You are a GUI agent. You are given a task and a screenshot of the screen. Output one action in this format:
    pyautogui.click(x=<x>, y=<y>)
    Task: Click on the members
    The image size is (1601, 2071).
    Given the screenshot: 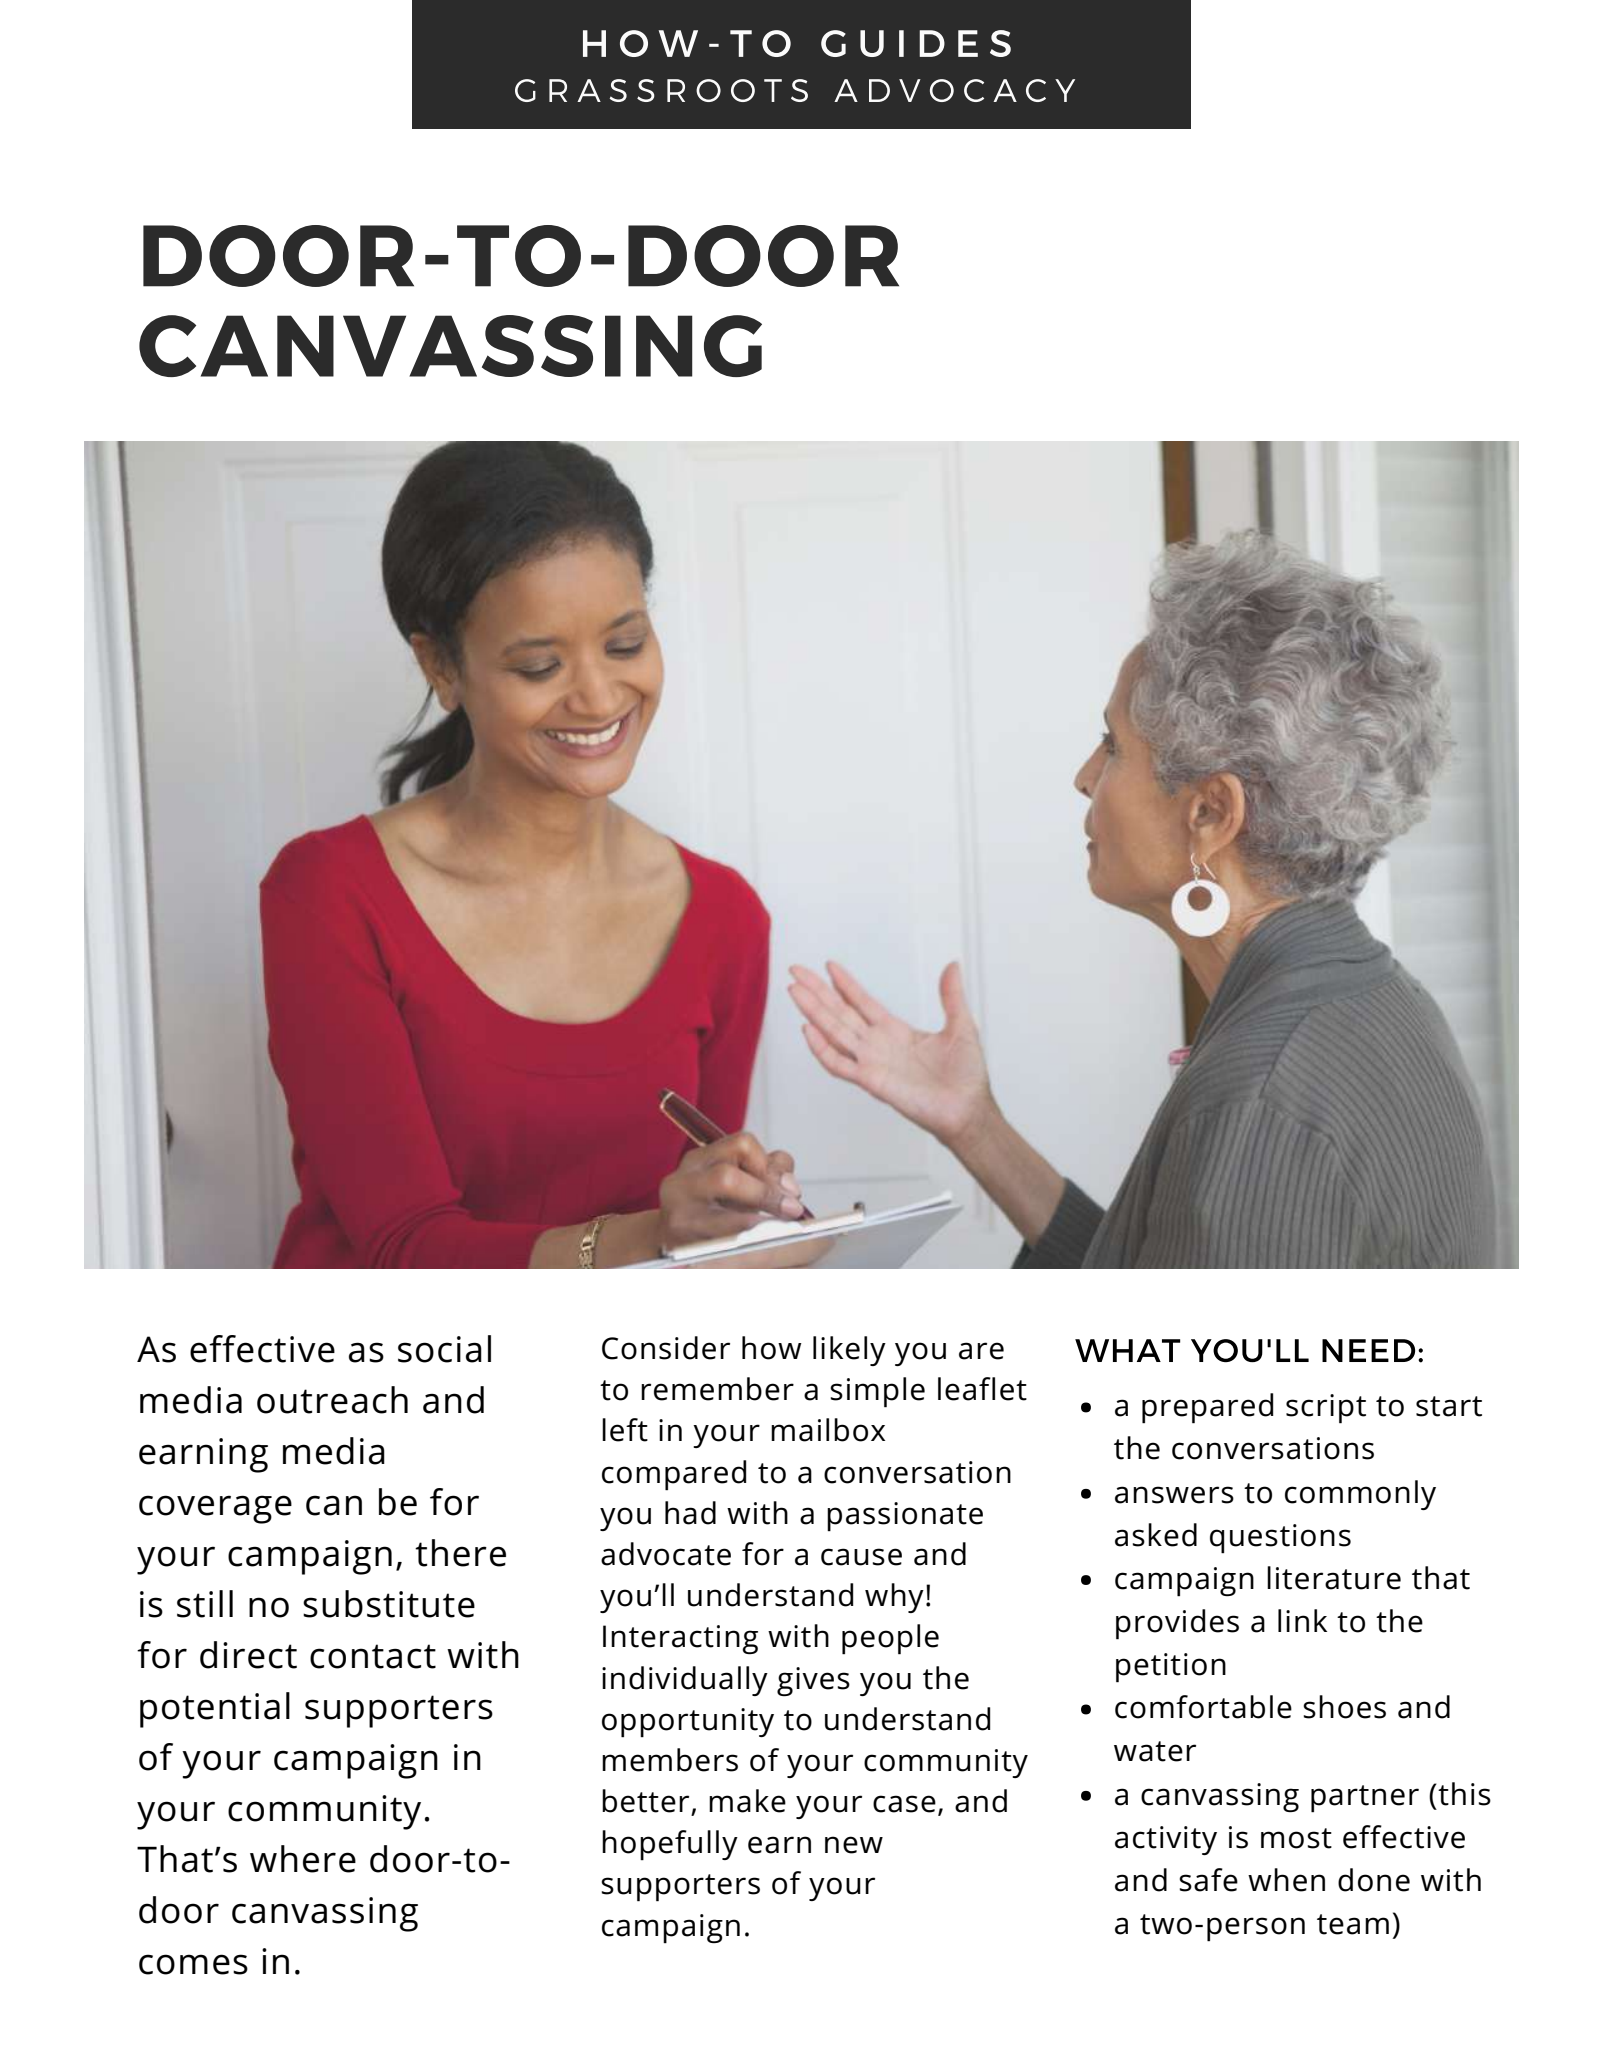 What is the action you would take?
    pyautogui.click(x=670, y=1760)
